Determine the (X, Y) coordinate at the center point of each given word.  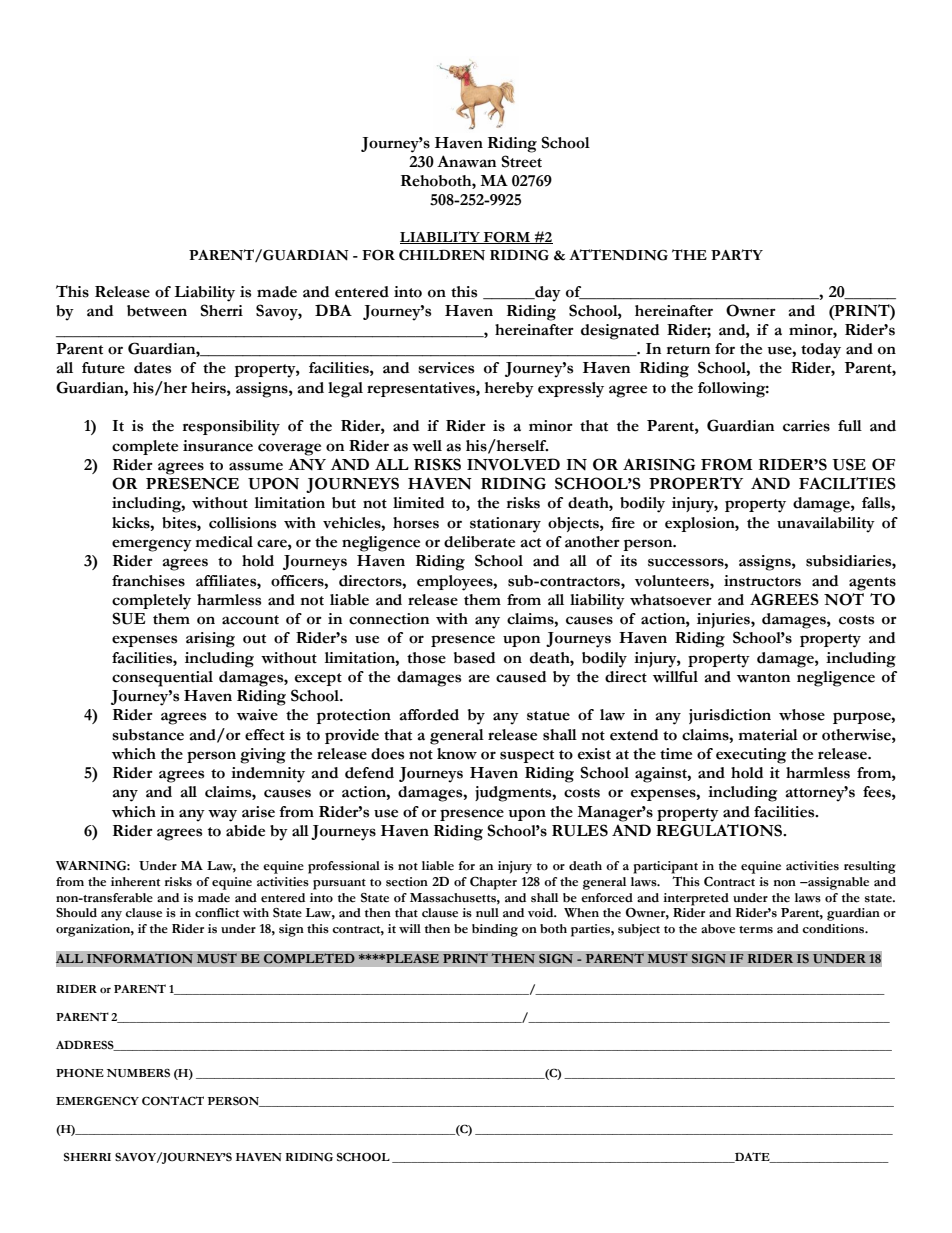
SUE (129, 618)
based (475, 658)
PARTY (737, 254)
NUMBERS (138, 1072)
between (157, 311)
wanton (763, 678)
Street (521, 161)
